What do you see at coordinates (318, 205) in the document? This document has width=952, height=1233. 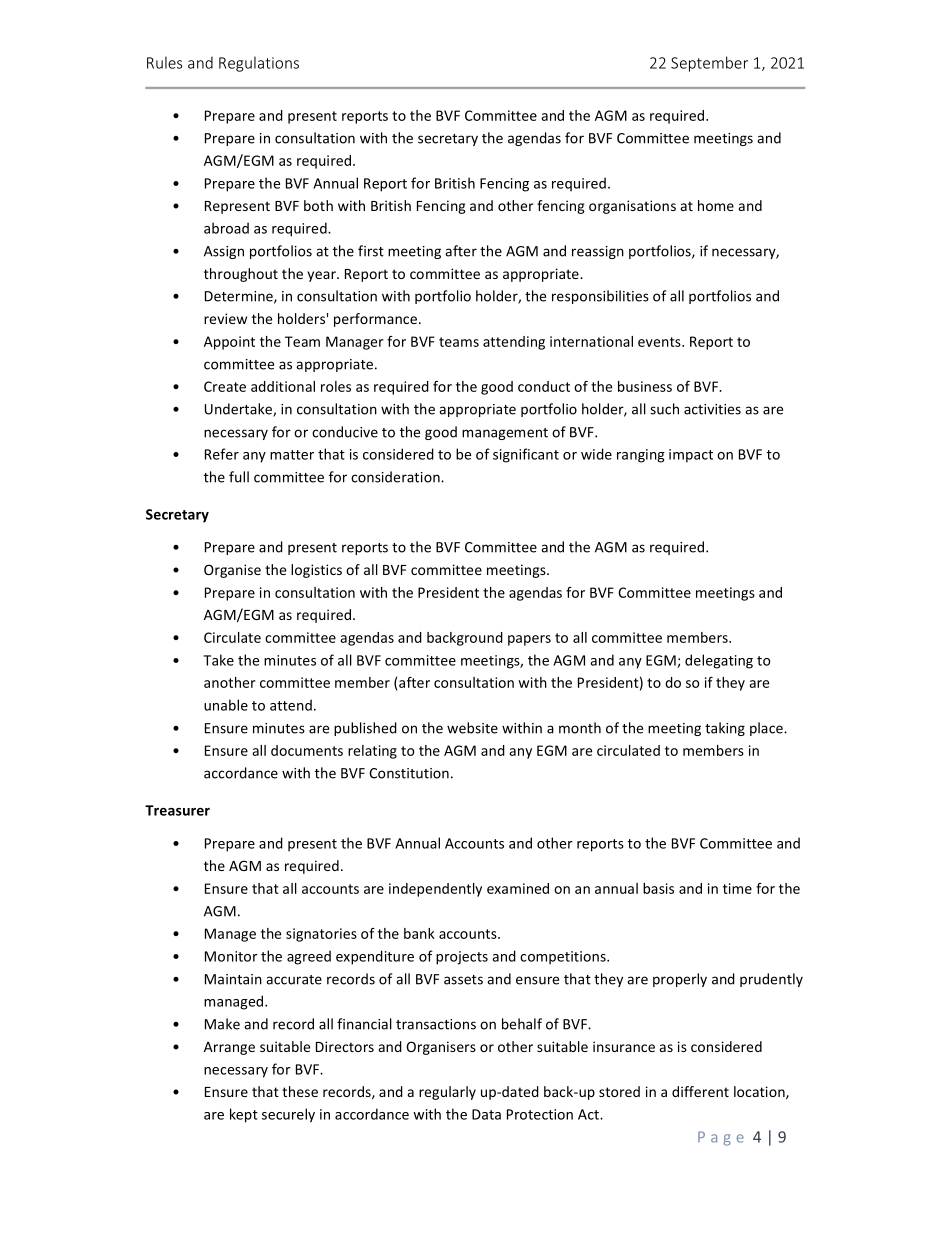 I see `both` at bounding box center [318, 205].
